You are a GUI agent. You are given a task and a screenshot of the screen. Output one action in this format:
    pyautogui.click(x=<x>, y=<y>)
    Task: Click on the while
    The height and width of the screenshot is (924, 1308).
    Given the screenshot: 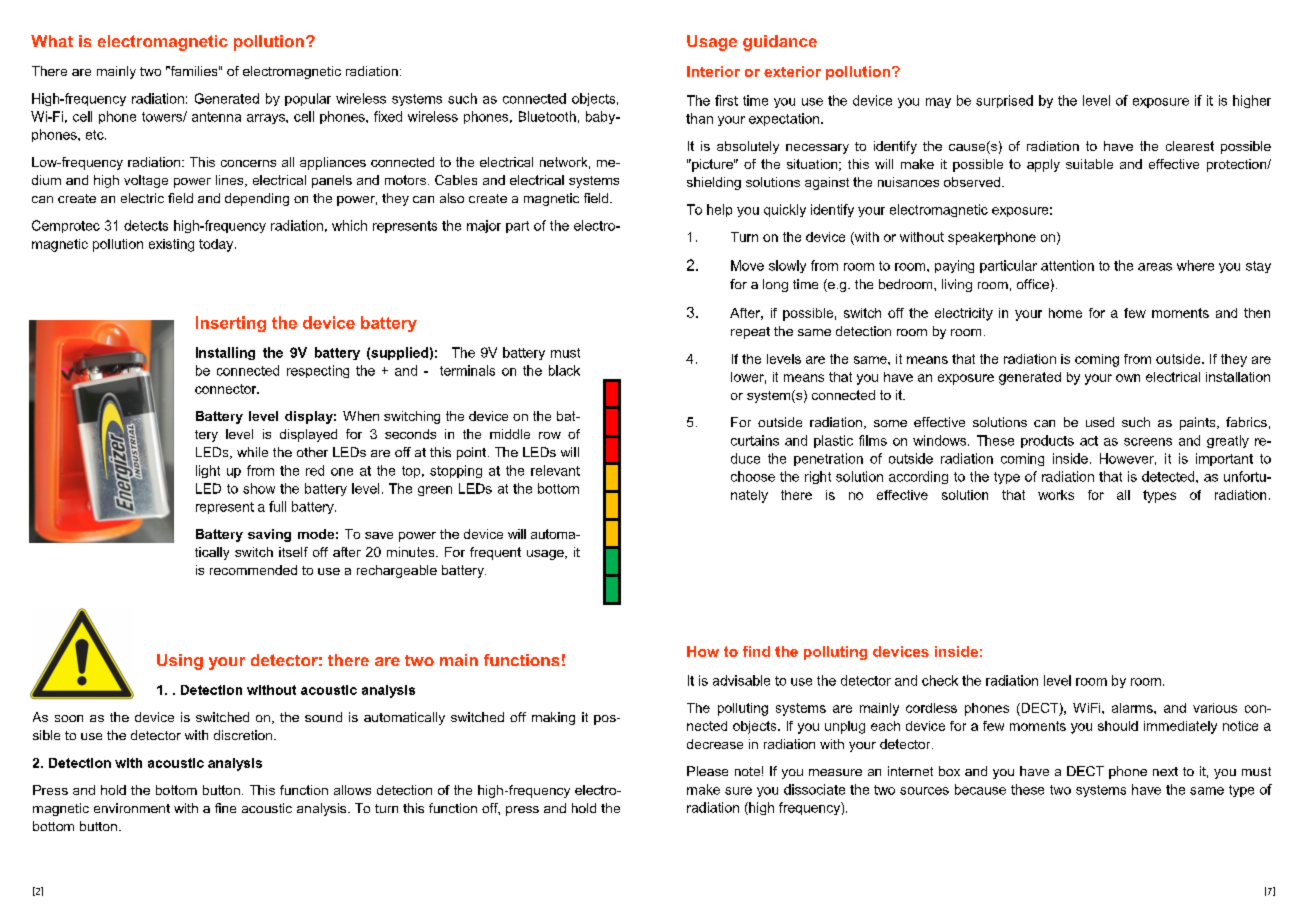 What is the action you would take?
    pyautogui.click(x=252, y=452)
